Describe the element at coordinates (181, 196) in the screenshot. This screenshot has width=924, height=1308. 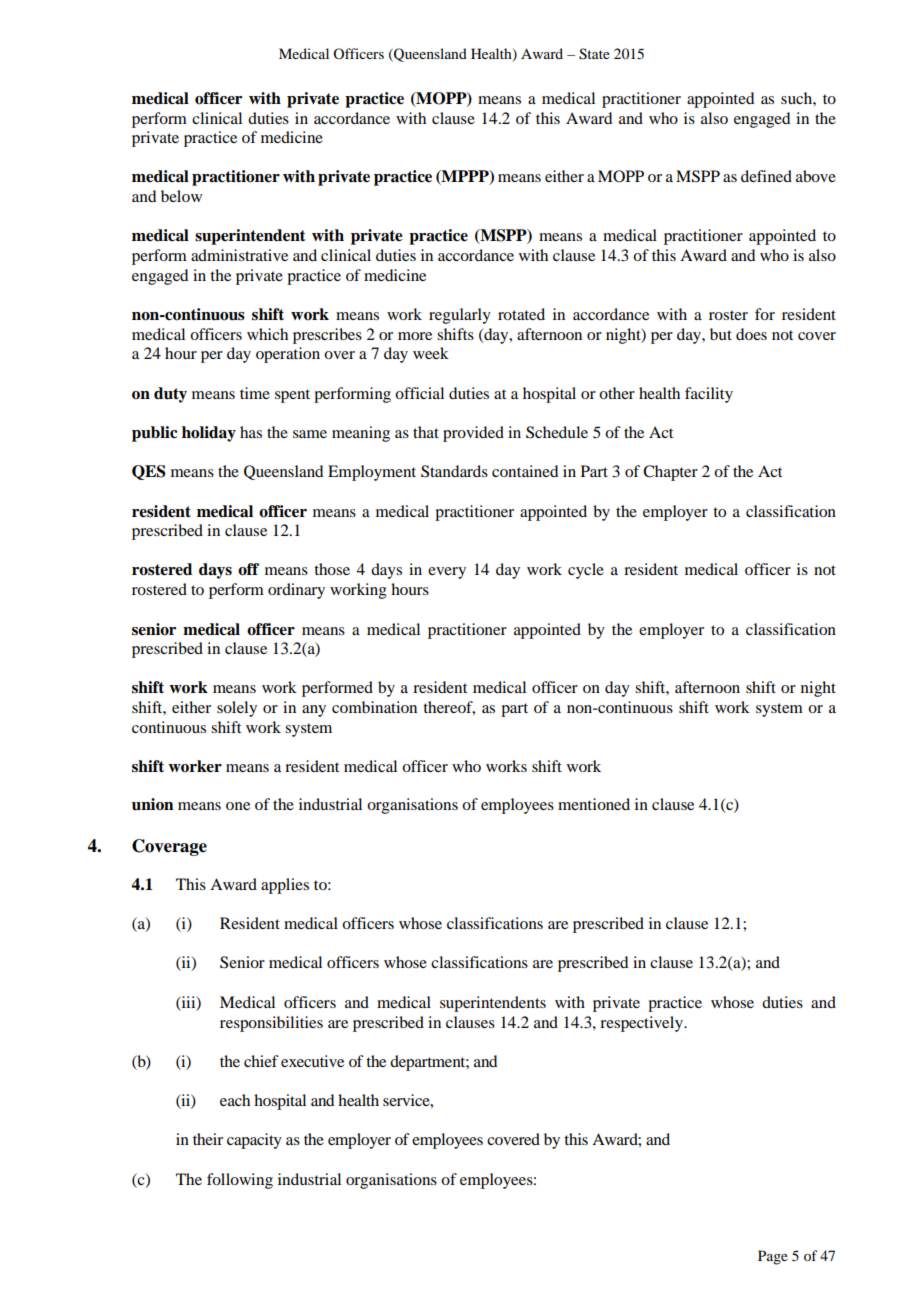
I see `below` at that location.
